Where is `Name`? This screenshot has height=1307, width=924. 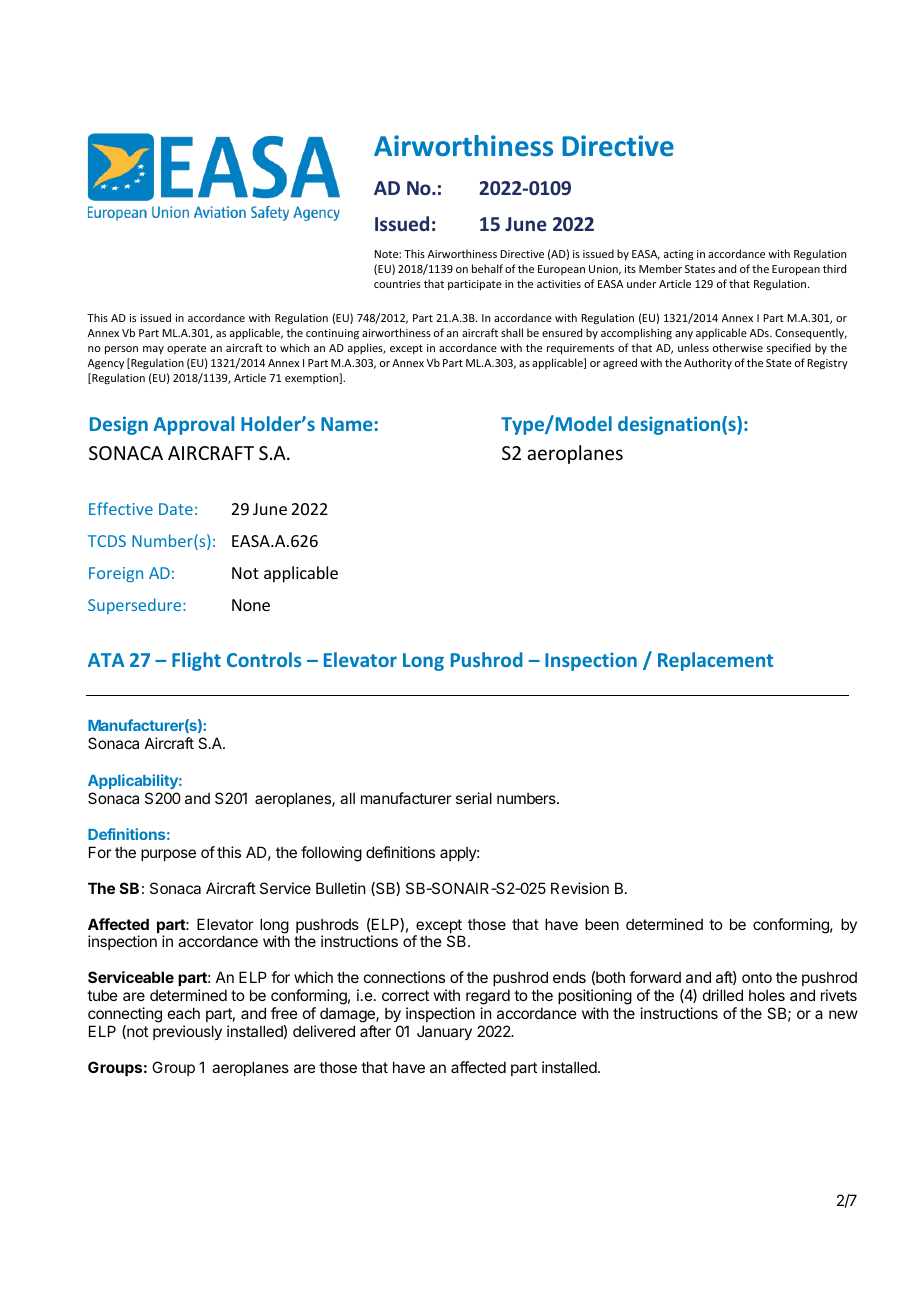 Name is located at coordinates (347, 424).
